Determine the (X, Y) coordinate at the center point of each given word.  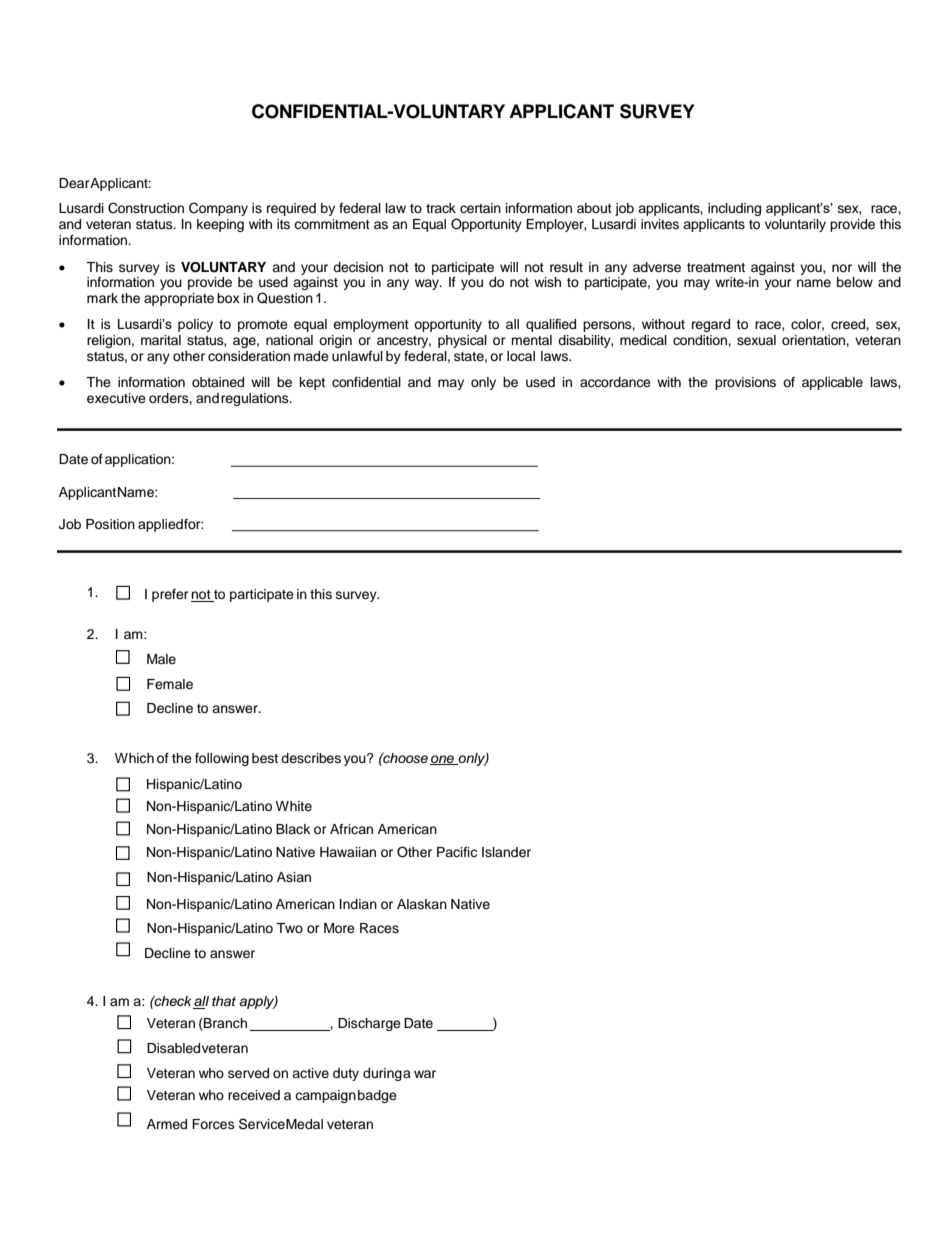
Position (110, 524)
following (222, 759)
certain (480, 208)
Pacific (457, 852)
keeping (220, 225)
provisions (745, 383)
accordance (615, 382)
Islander (506, 852)
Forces (213, 1124)
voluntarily (795, 225)
